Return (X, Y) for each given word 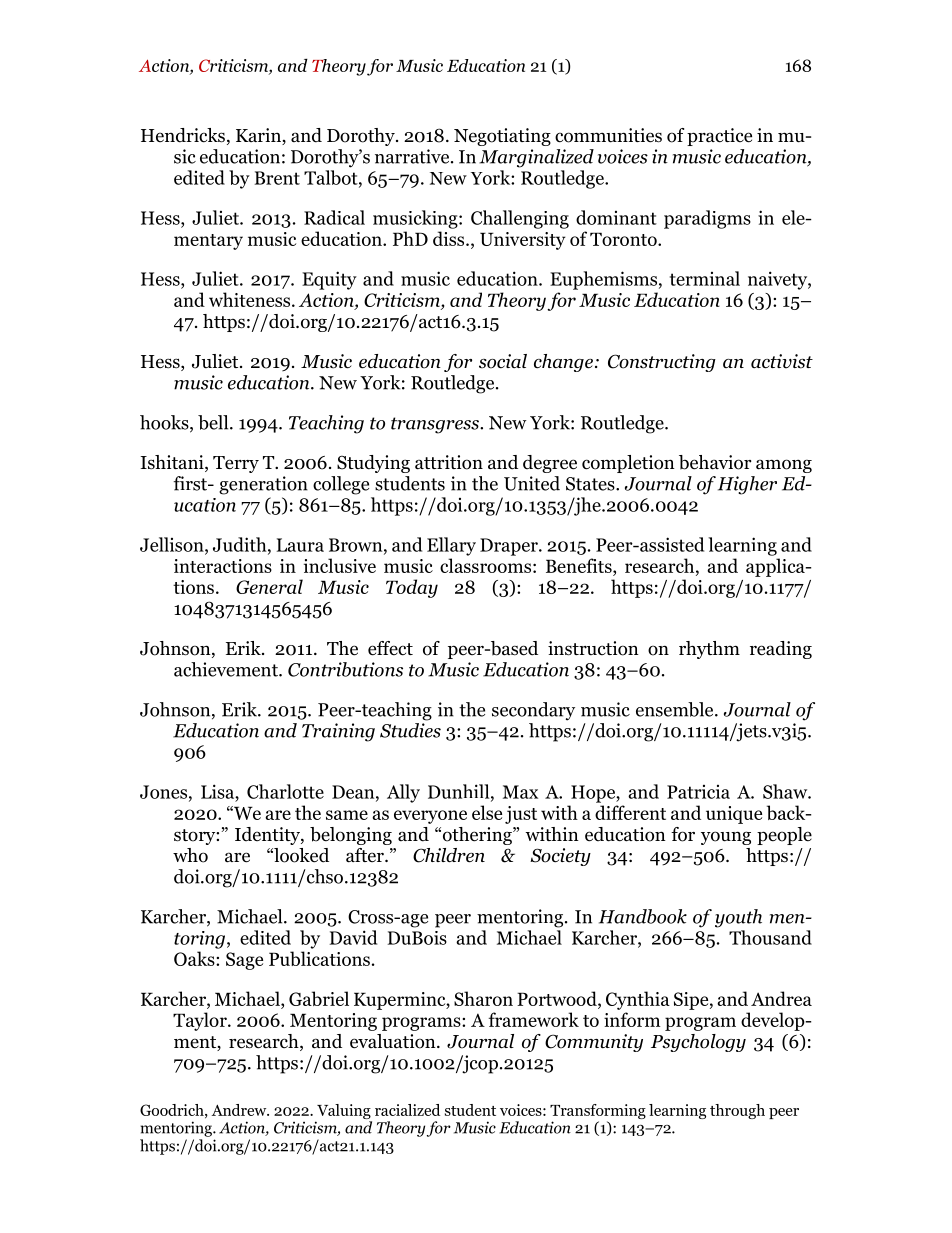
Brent (277, 178)
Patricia (698, 792)
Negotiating (502, 137)
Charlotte (285, 791)
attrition (449, 462)
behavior (715, 462)
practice (719, 137)
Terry (236, 464)
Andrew (240, 1110)
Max (520, 792)
